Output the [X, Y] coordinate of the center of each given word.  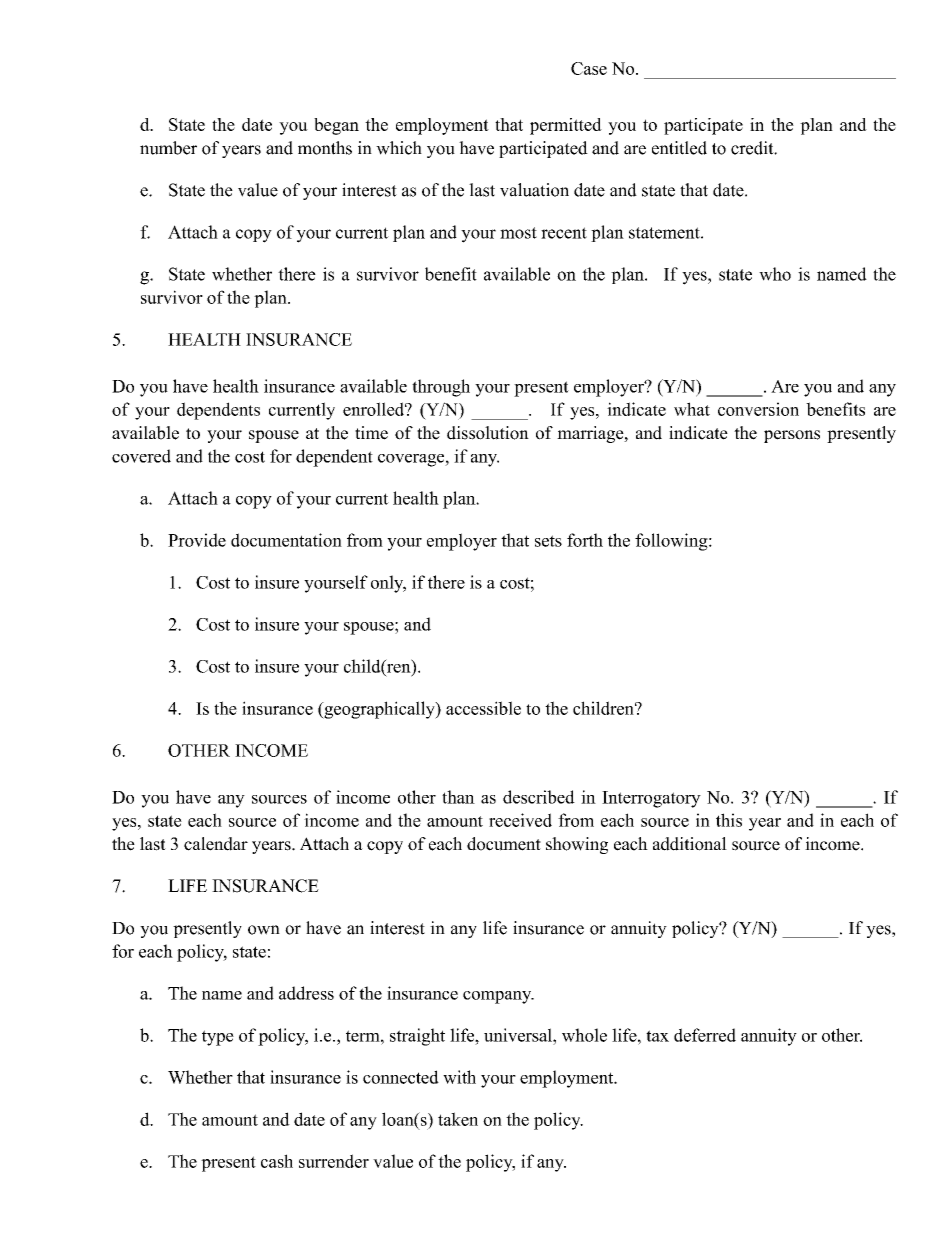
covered [141, 456]
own [264, 930]
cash [277, 1161]
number [168, 148]
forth [585, 540]
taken [458, 1119]
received [520, 820]
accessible [483, 708]
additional [690, 844]
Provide [197, 540]
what [692, 409]
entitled [679, 148]
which [399, 148]
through [441, 388]
